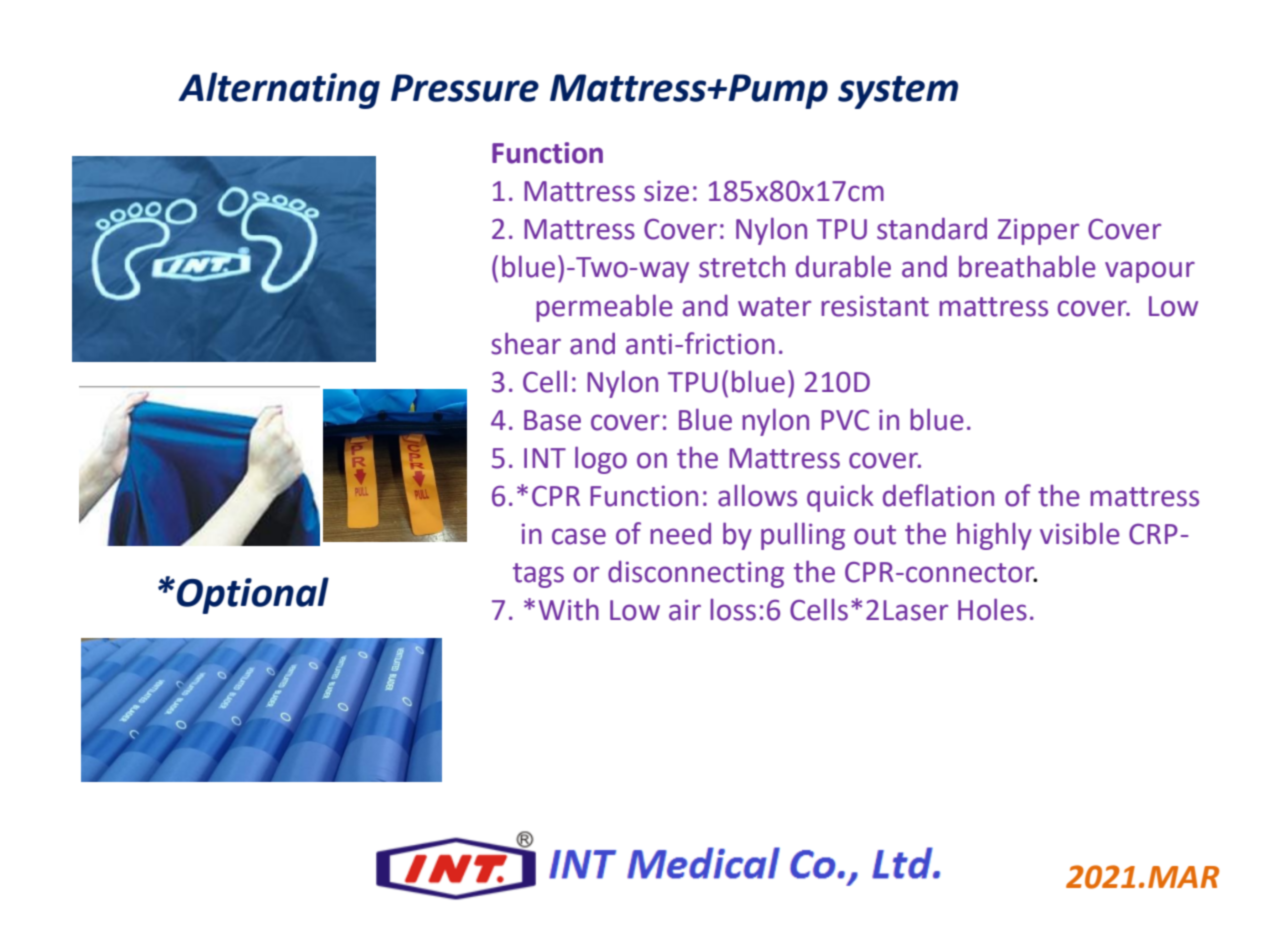  What do you see at coordinates (898, 92) in the document?
I see `system` at bounding box center [898, 92].
